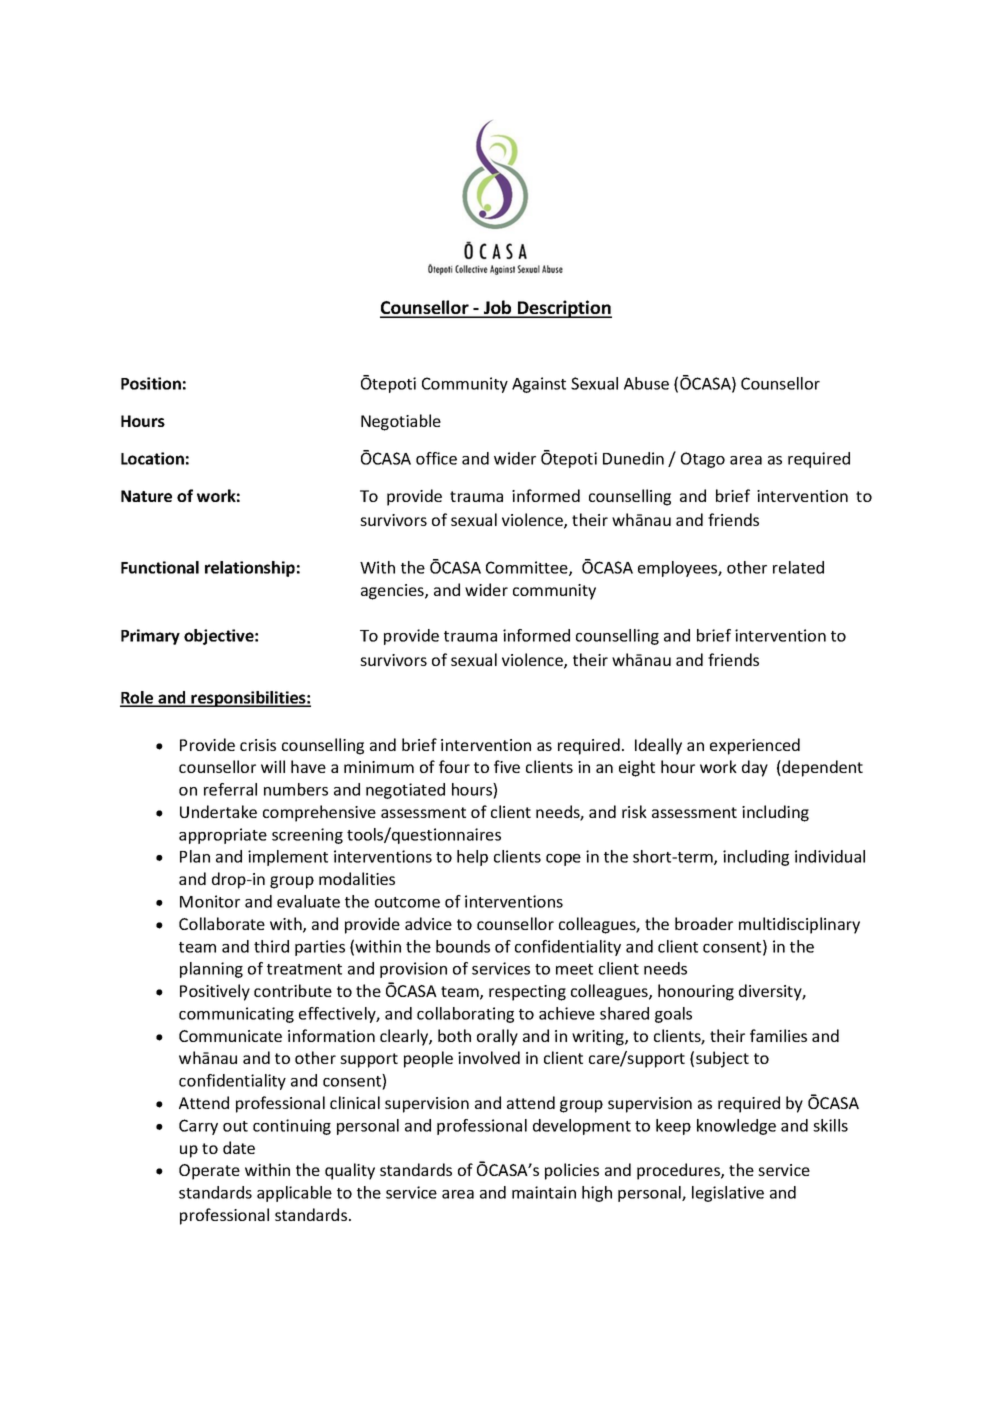 The image size is (992, 1403). I want to click on Operate, so click(209, 1172).
